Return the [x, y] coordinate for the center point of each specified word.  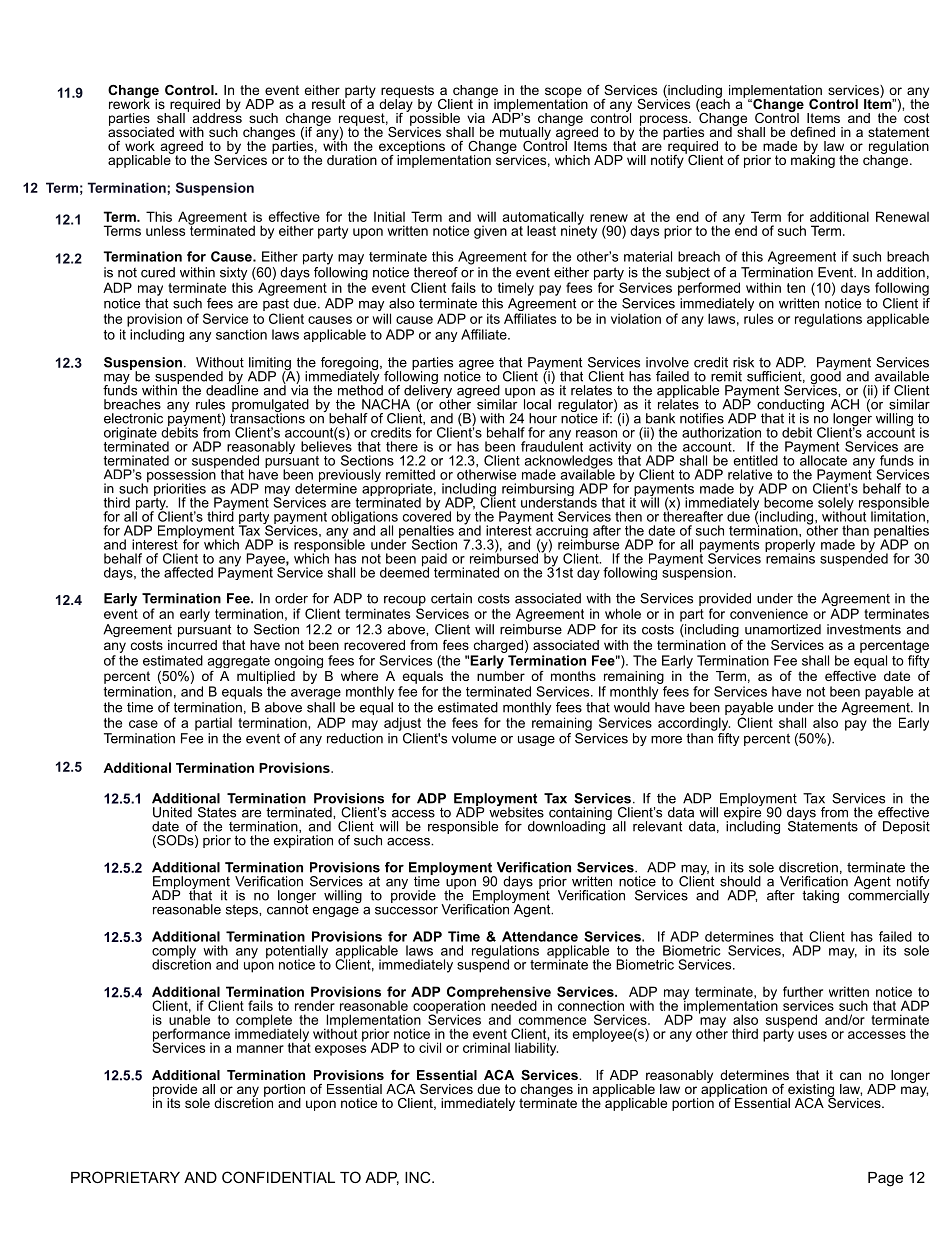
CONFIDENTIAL [278, 1177]
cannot [287, 908]
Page [885, 1179]
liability [536, 1048]
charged [498, 646]
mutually [525, 134]
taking [820, 896]
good [825, 378]
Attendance [540, 936]
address [217, 116]
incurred [192, 645]
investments [864, 629]
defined [812, 132]
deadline [232, 389]
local [537, 404]
